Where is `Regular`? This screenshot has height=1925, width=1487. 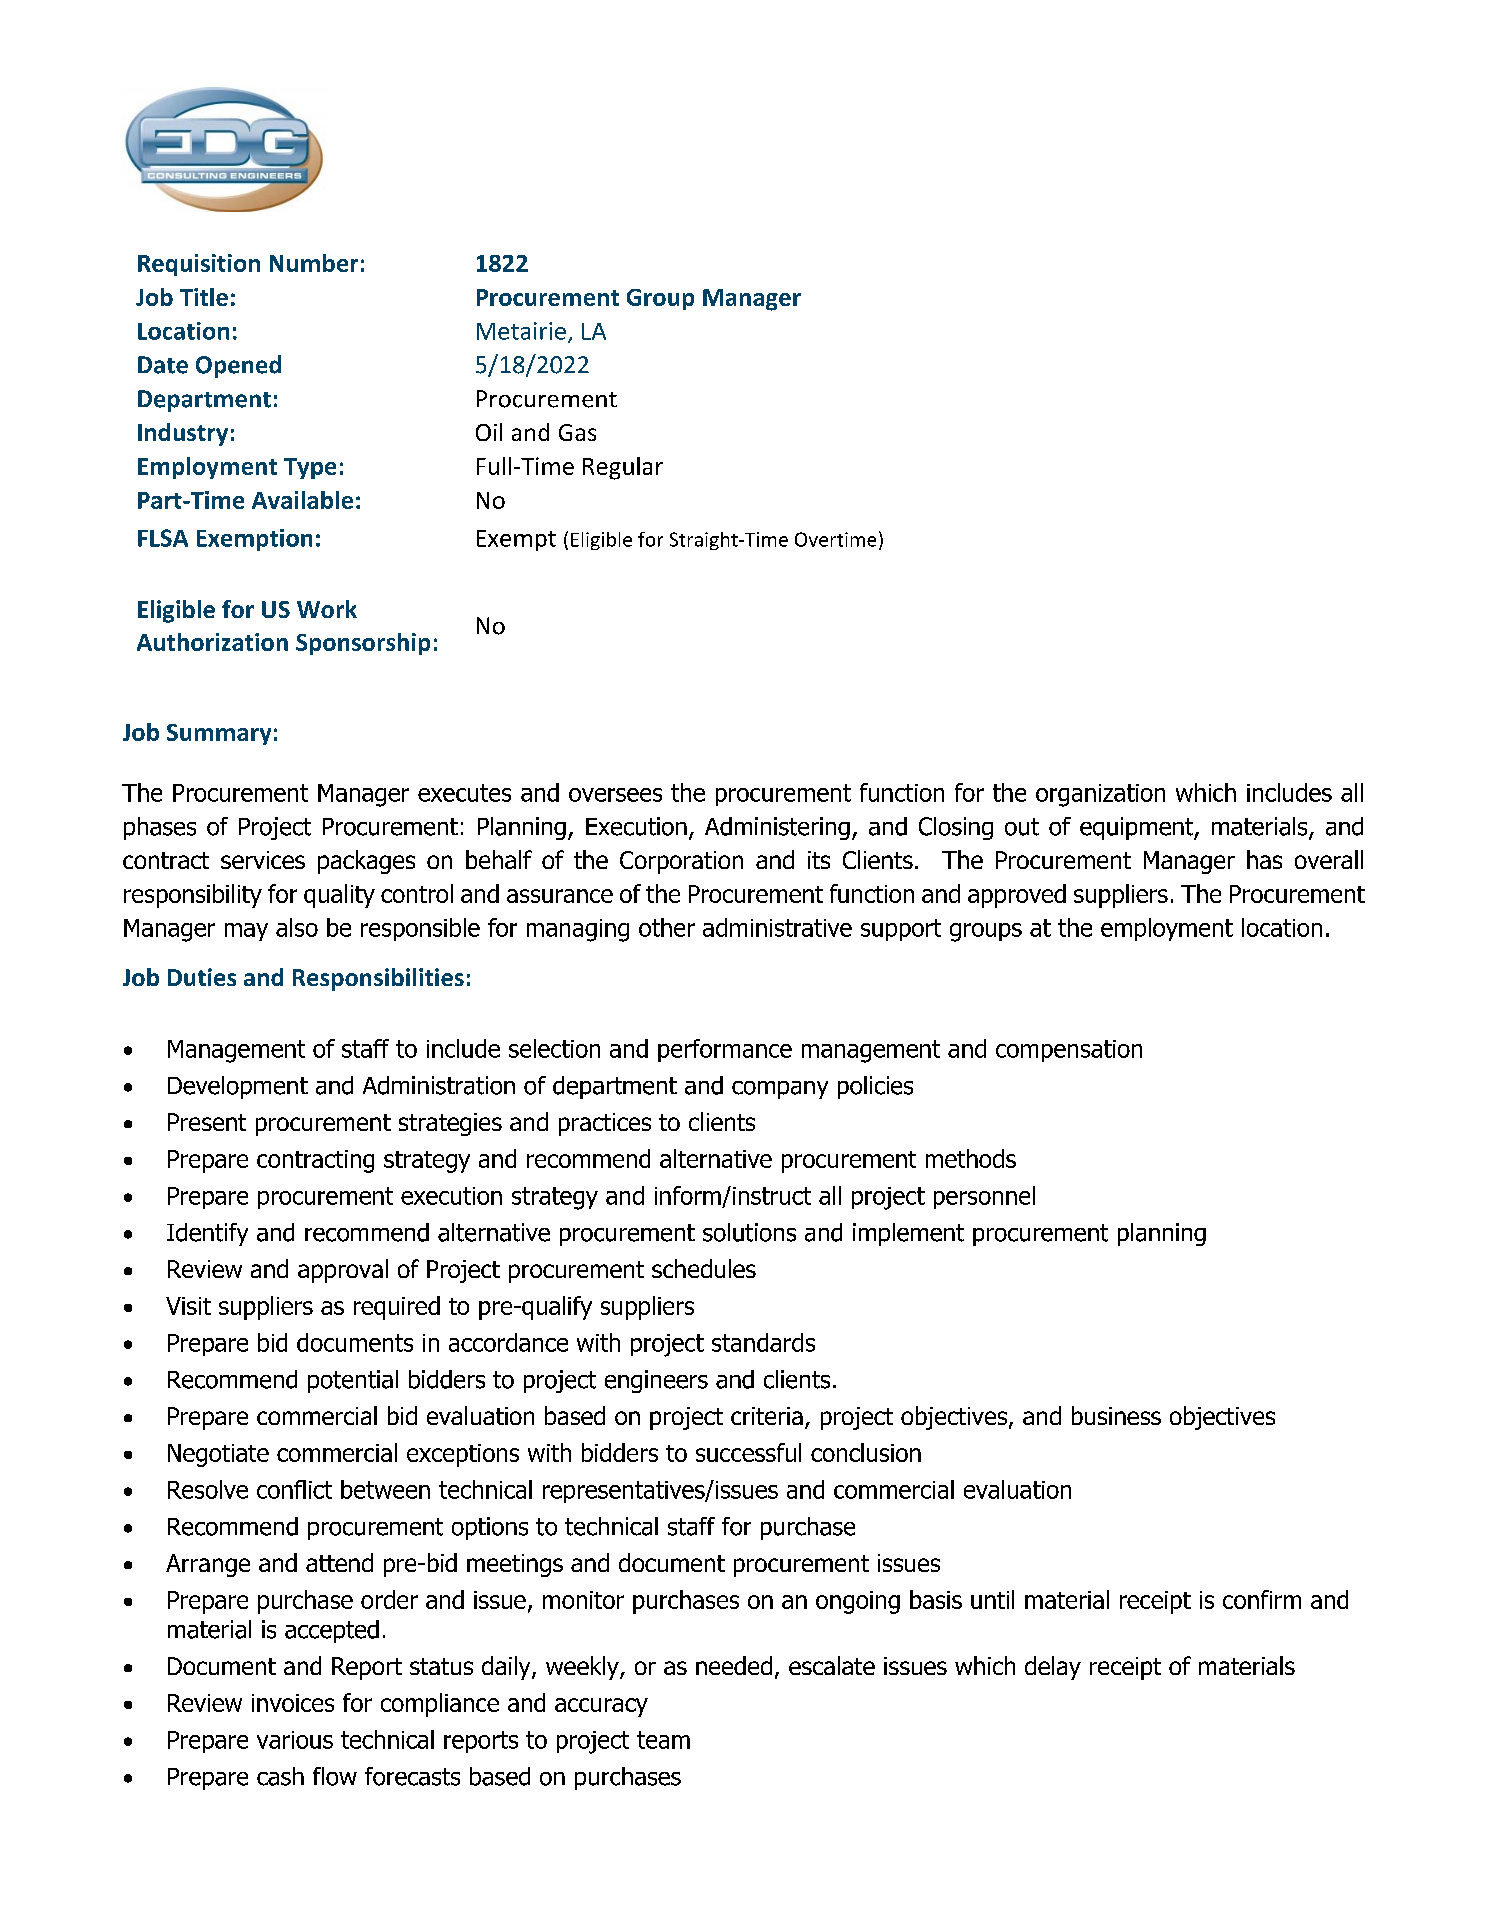 Regular is located at coordinates (623, 468).
